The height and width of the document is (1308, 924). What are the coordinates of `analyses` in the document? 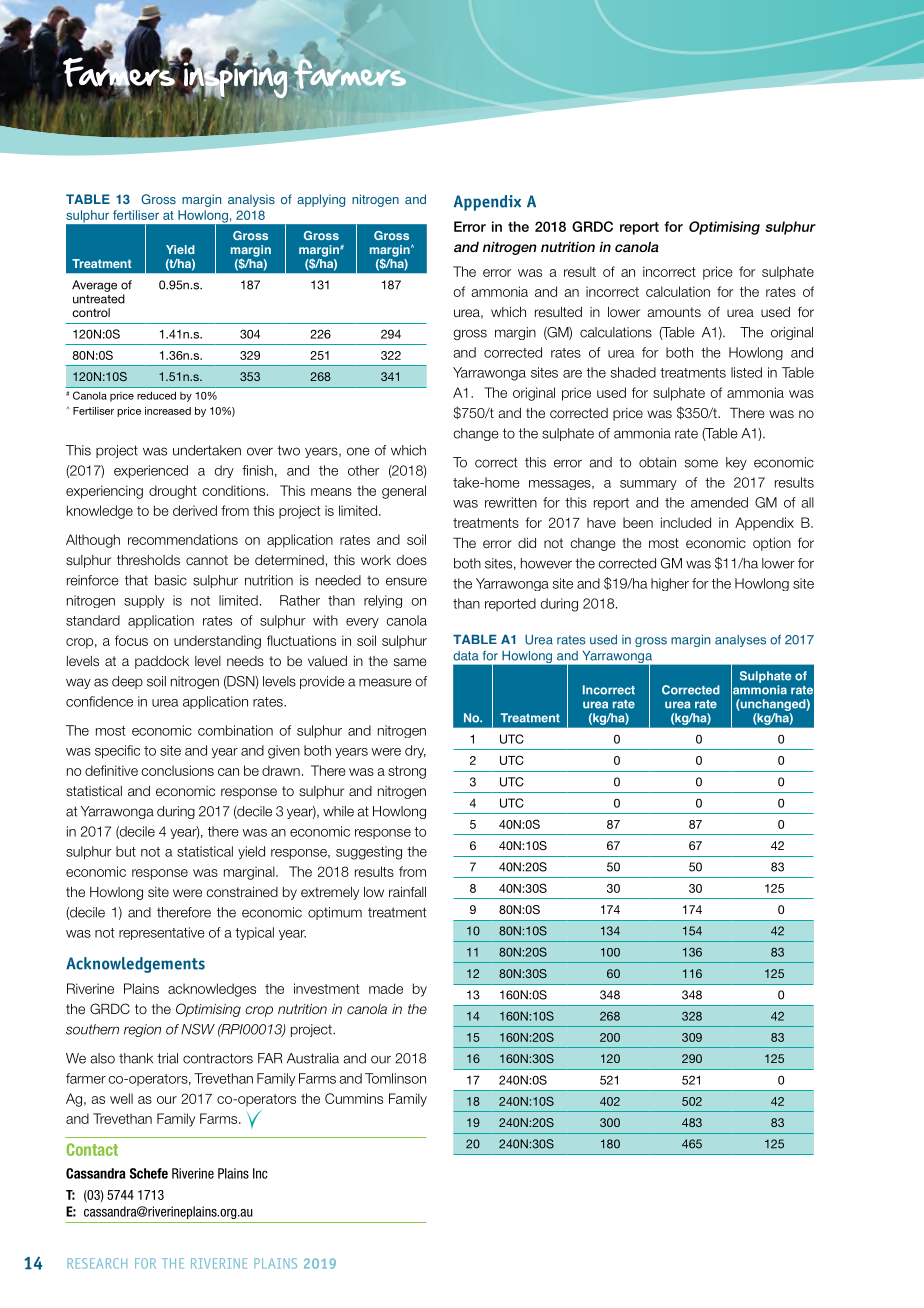 It's located at (740, 641).
